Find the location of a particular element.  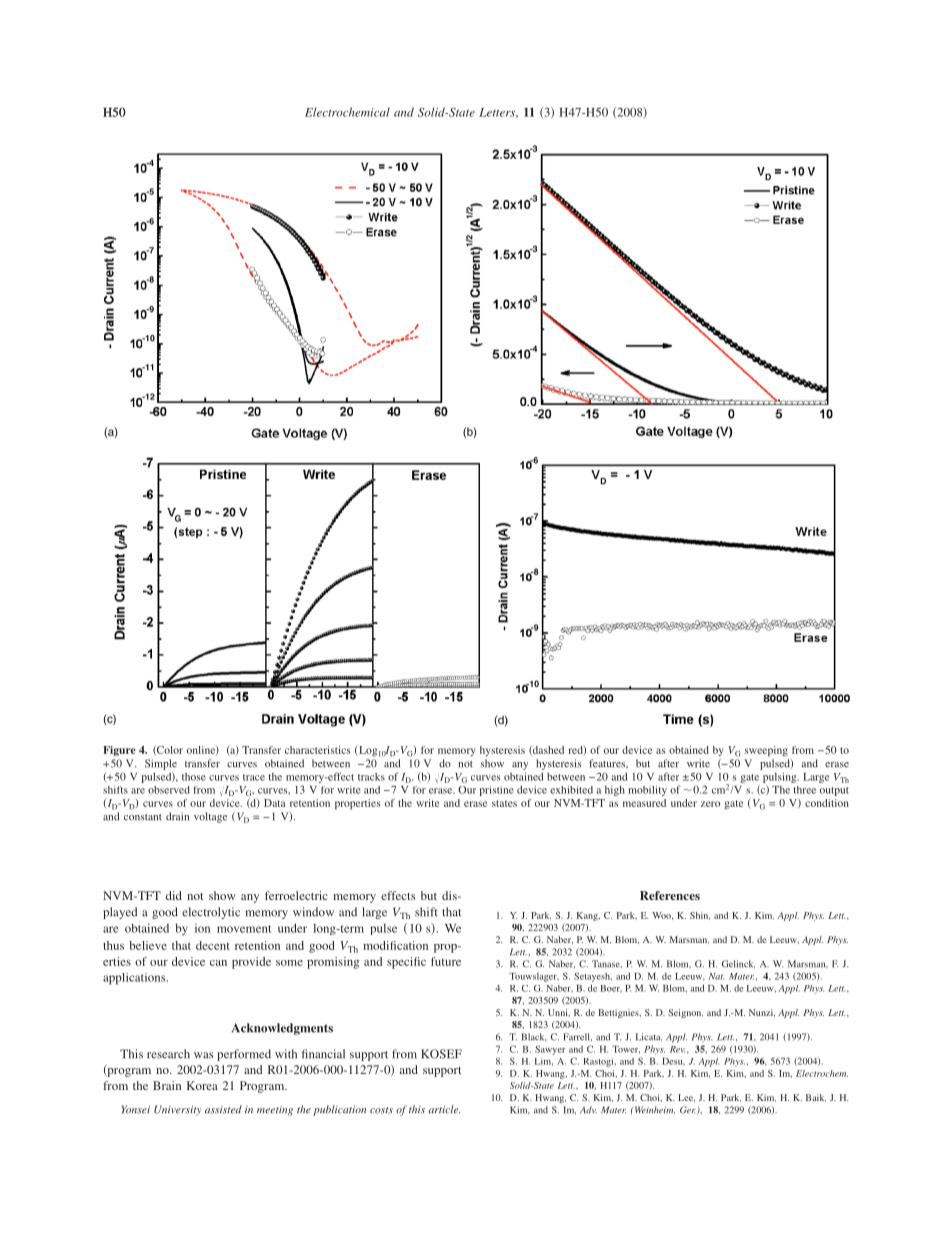

pristine is located at coordinates (497, 791).
